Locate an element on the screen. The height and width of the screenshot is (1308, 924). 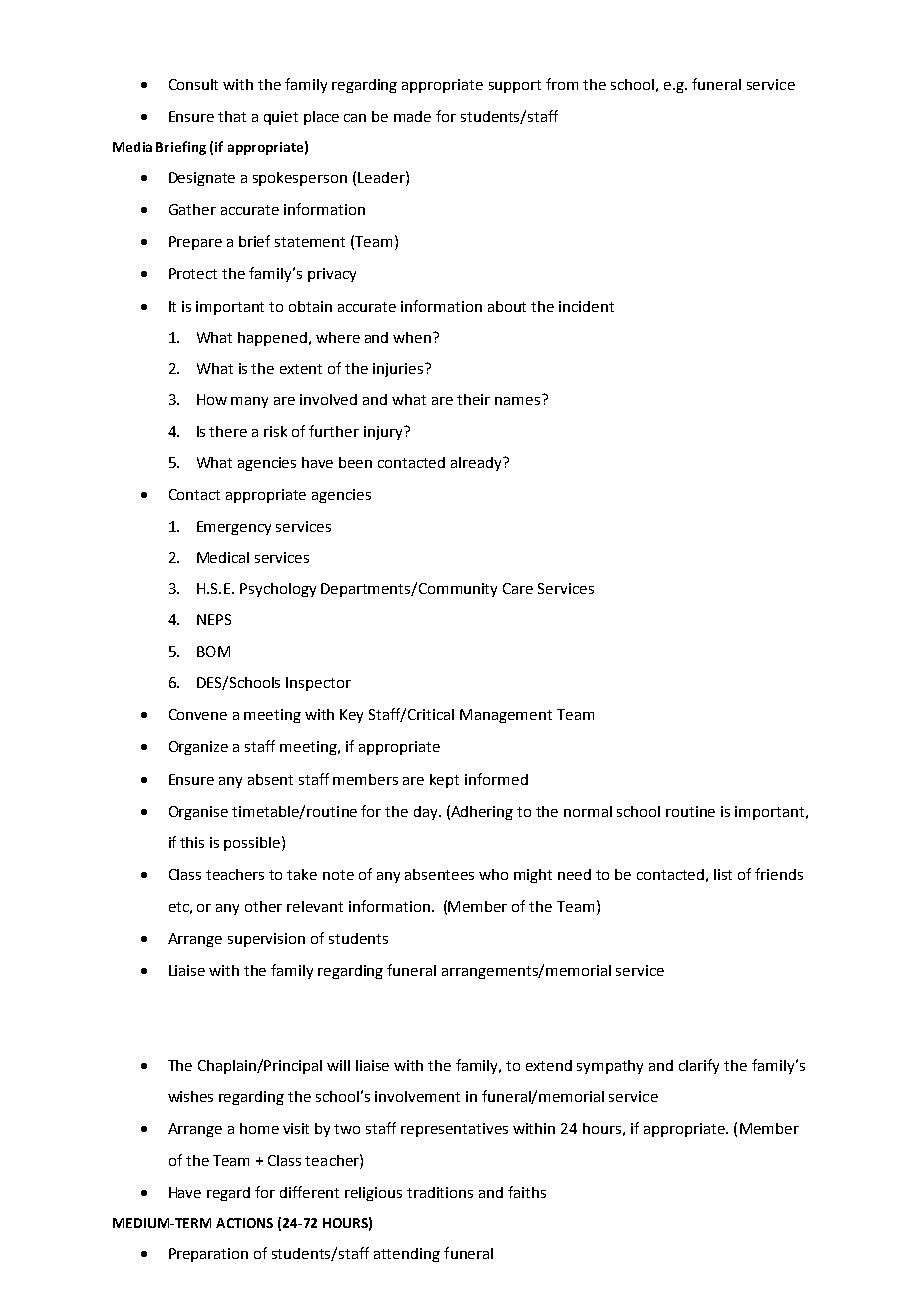
How is located at coordinates (212, 399).
